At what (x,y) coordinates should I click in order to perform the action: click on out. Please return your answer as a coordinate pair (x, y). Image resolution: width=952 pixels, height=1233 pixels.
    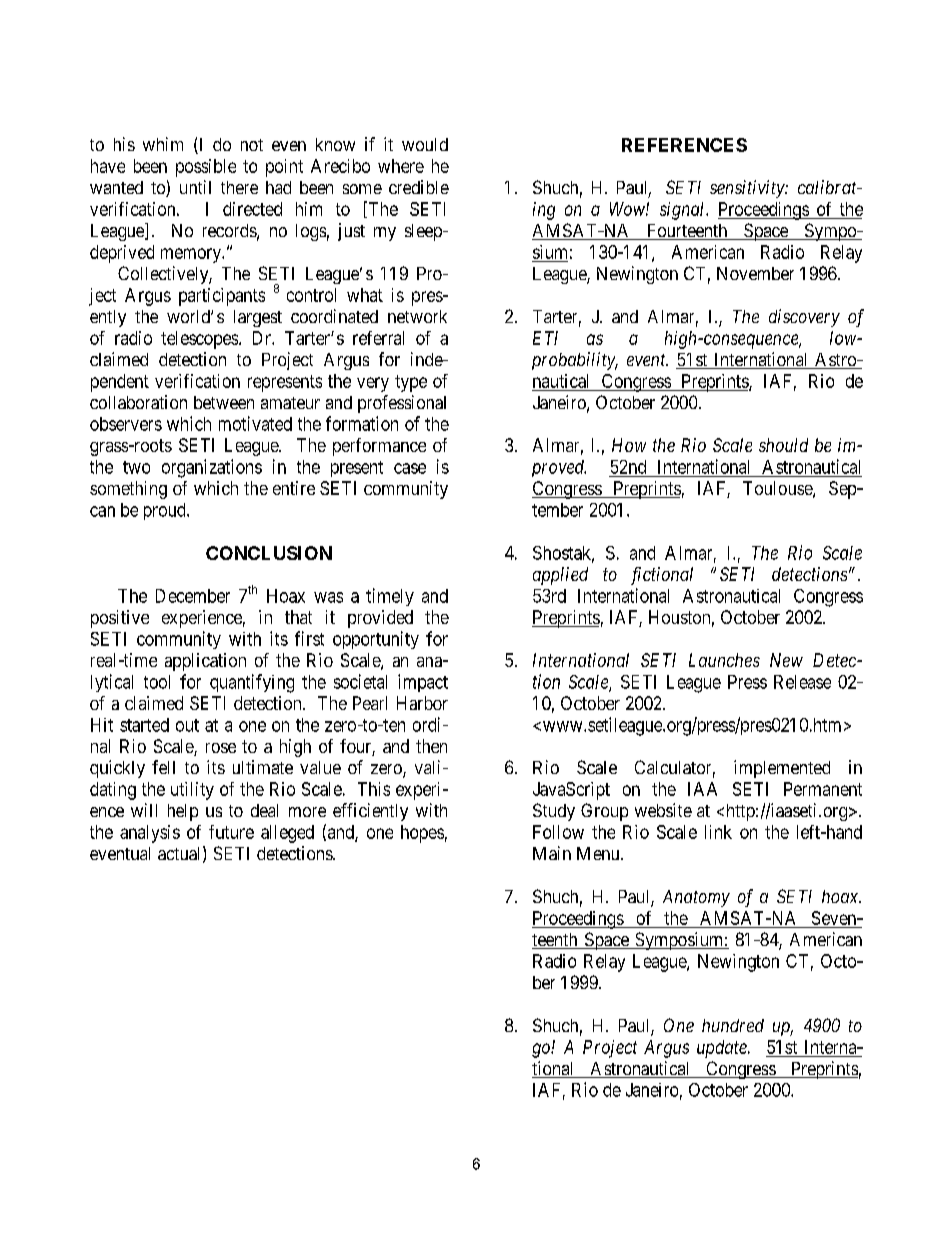
    Looking at the image, I should click on (187, 725).
